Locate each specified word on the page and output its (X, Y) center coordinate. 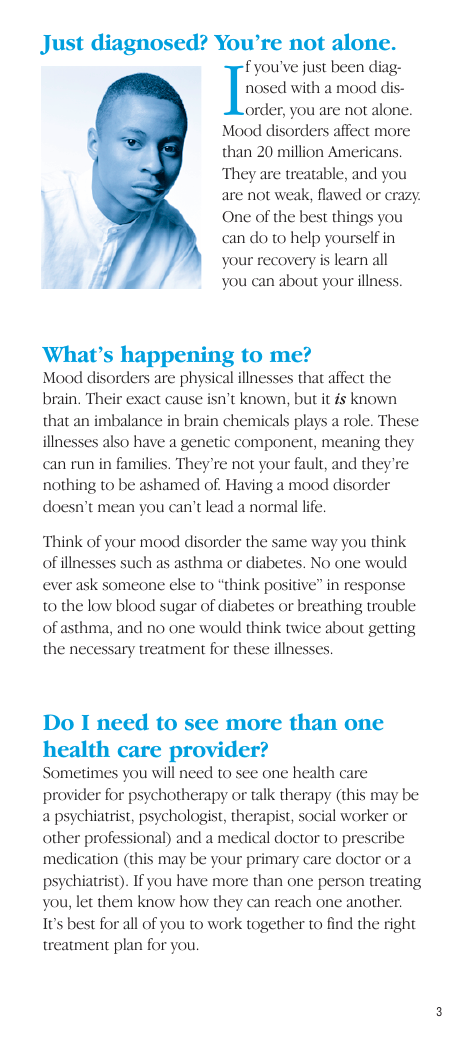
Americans (364, 152)
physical (206, 379)
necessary (102, 652)
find (340, 923)
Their (104, 398)
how (194, 901)
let (85, 901)
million (301, 151)
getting (391, 629)
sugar (178, 609)
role (358, 420)
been (347, 66)
